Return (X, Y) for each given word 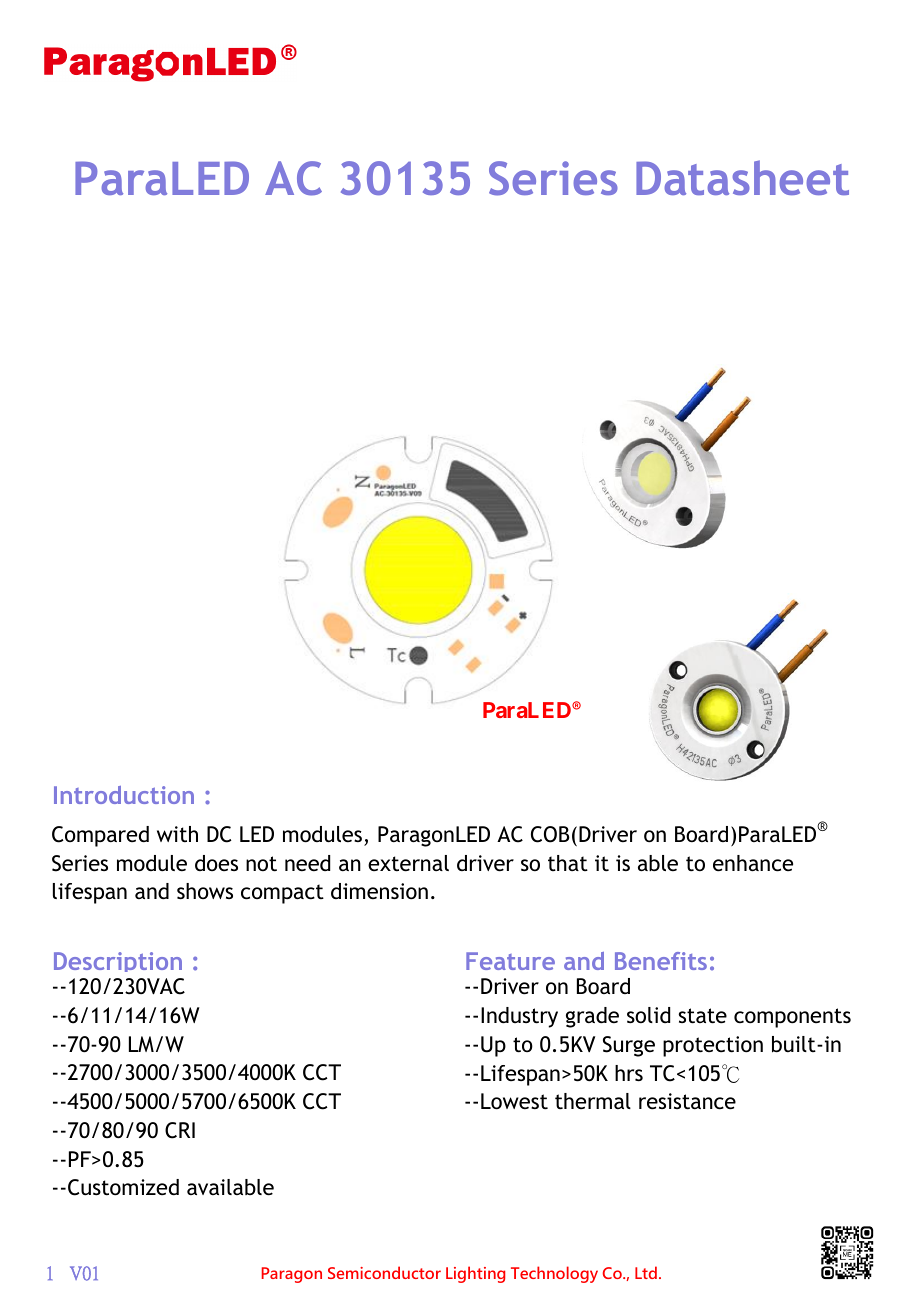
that (568, 863)
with (177, 834)
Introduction (124, 795)
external (408, 863)
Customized (123, 1187)
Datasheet (742, 177)
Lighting (475, 1274)
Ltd (646, 1272)
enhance (753, 863)
